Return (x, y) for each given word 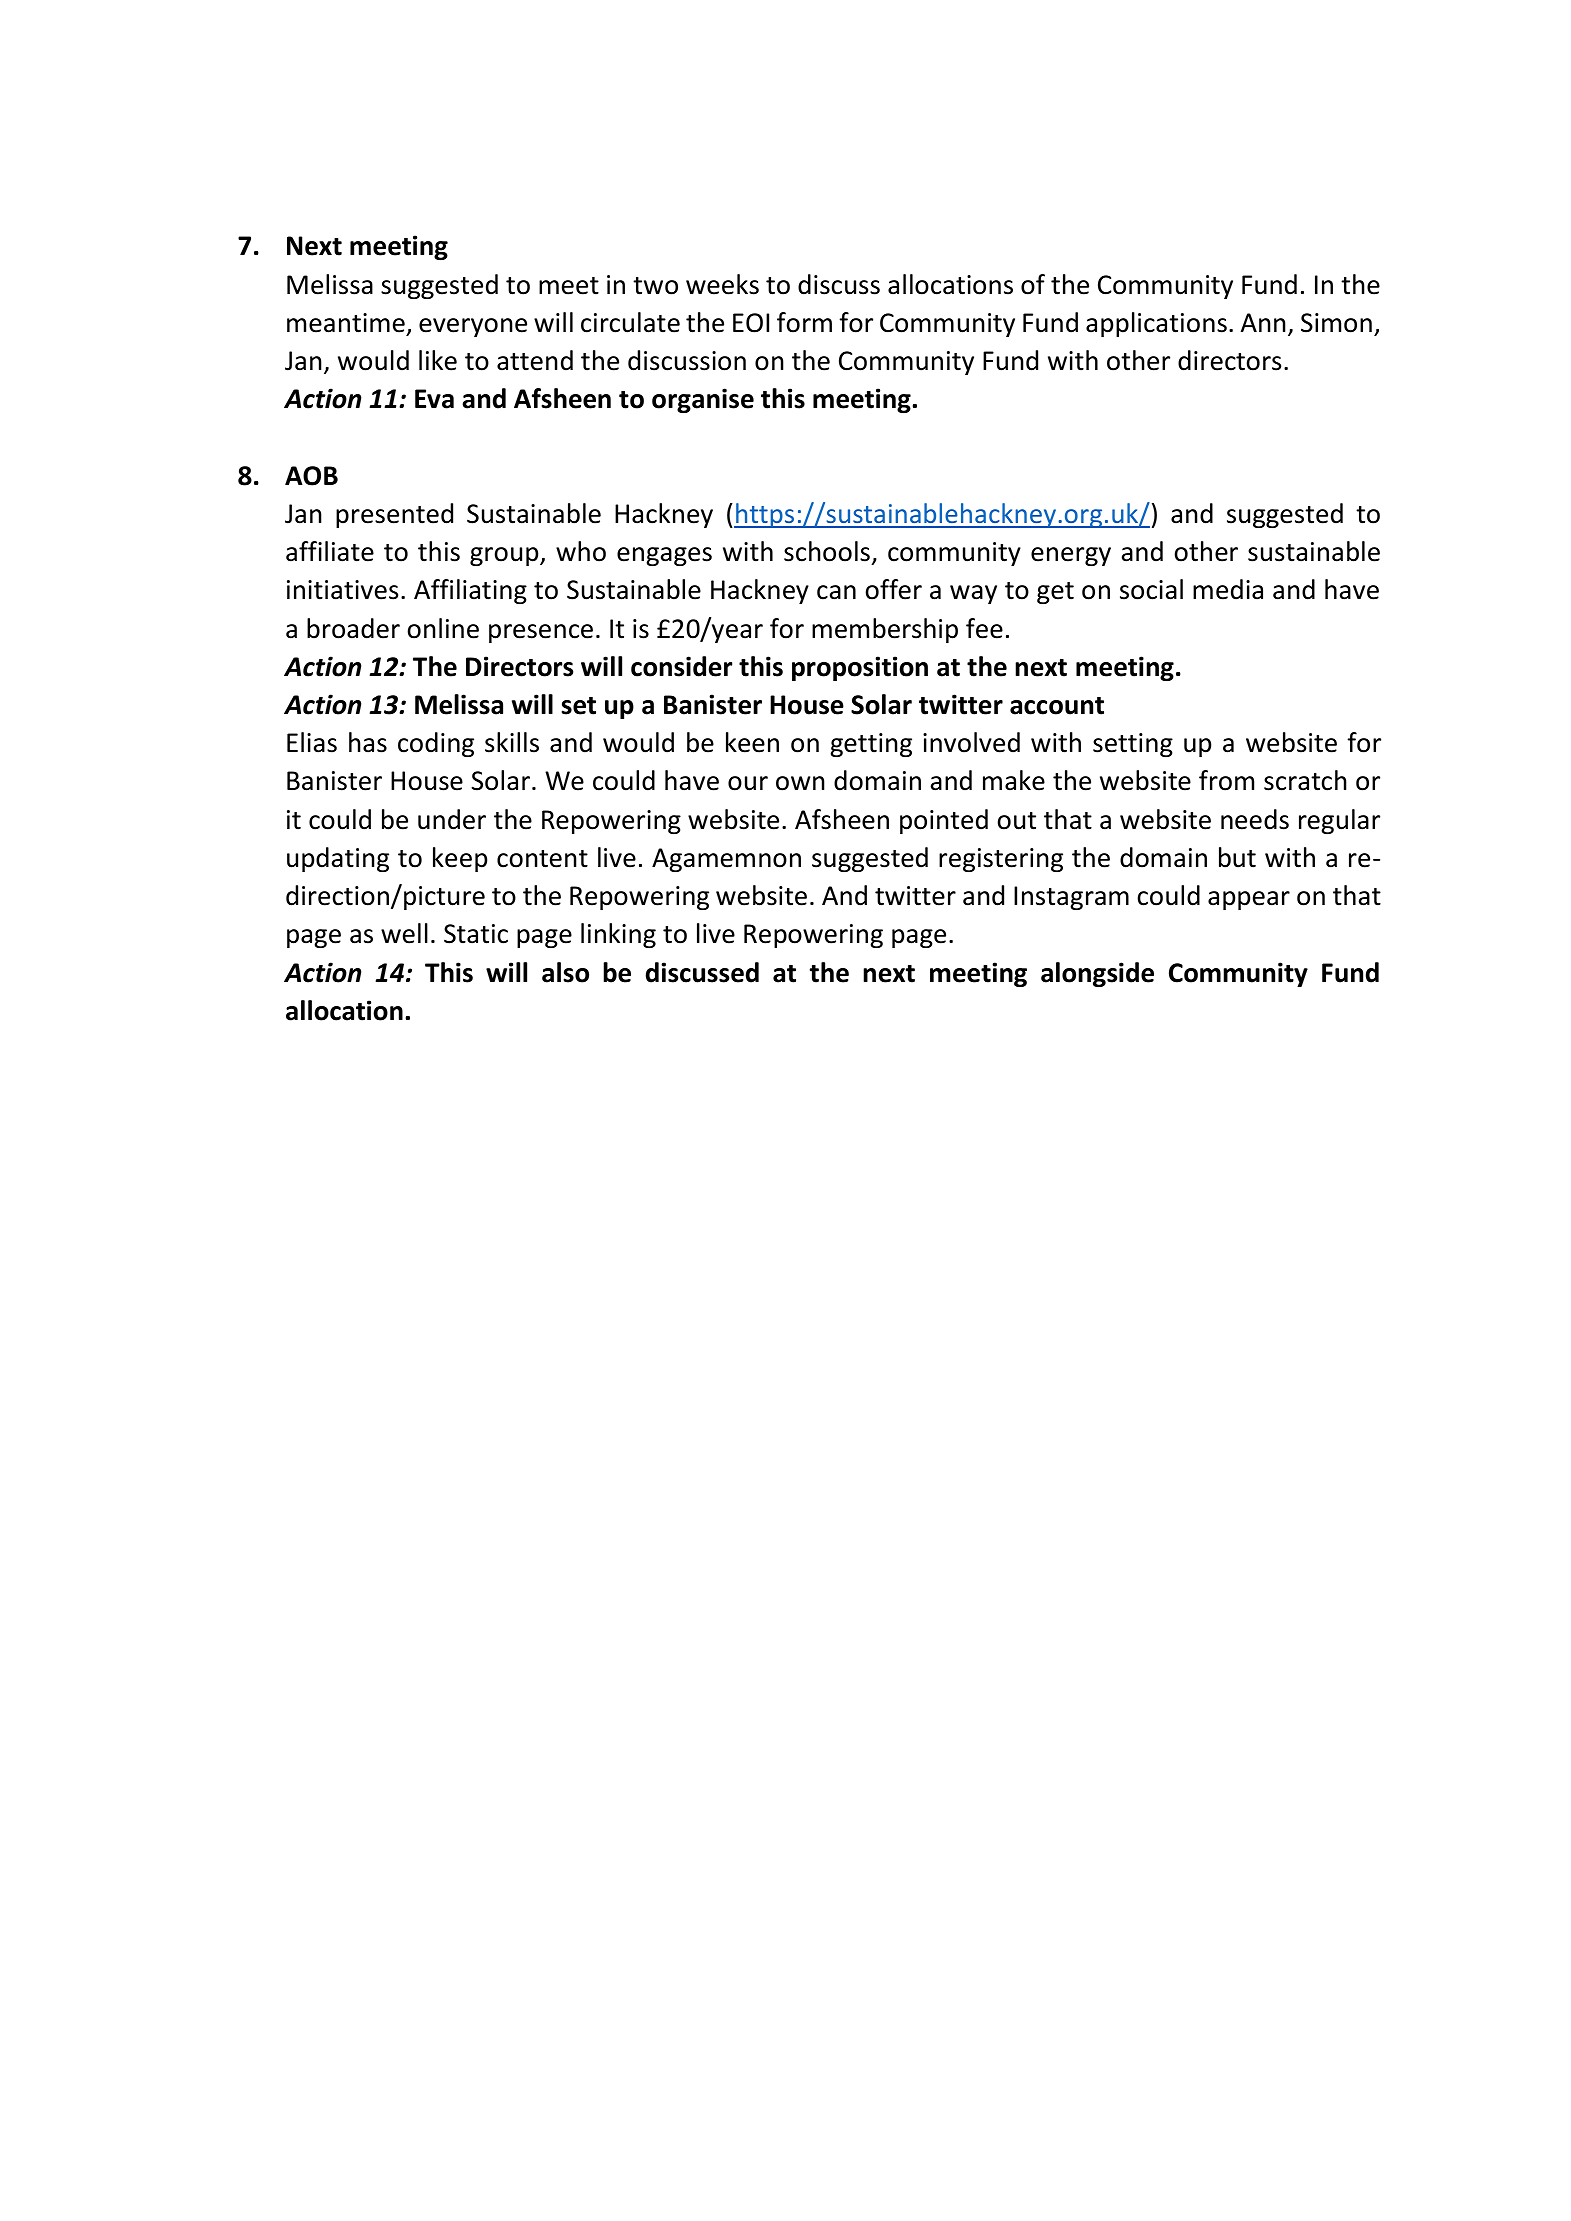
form (804, 322)
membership (885, 630)
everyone (473, 327)
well (404, 933)
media (1228, 589)
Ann (1263, 322)
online (443, 628)
